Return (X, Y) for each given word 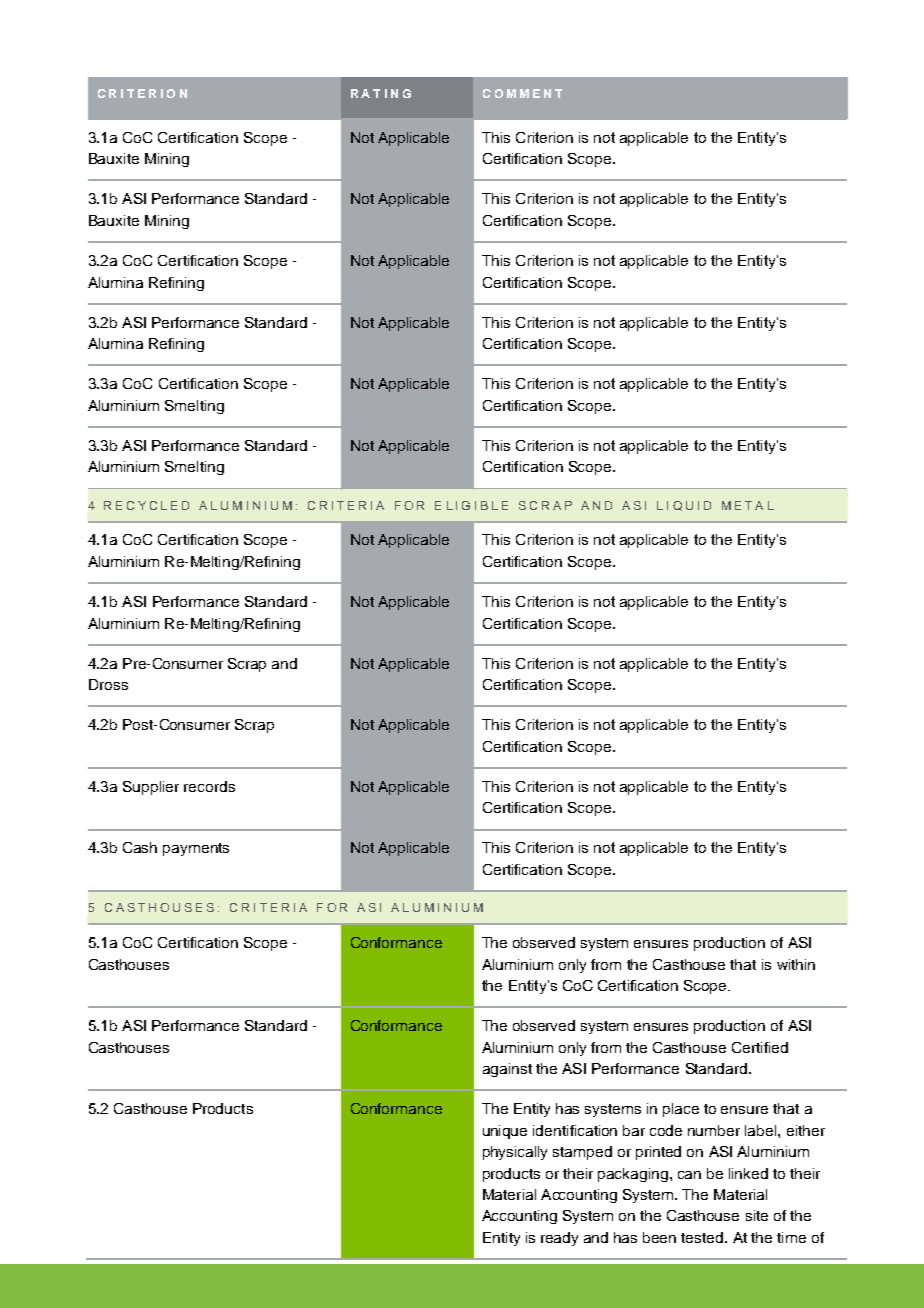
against (507, 1070)
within (796, 964)
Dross (108, 684)
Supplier (151, 788)
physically (515, 1153)
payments (196, 849)
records (209, 786)
